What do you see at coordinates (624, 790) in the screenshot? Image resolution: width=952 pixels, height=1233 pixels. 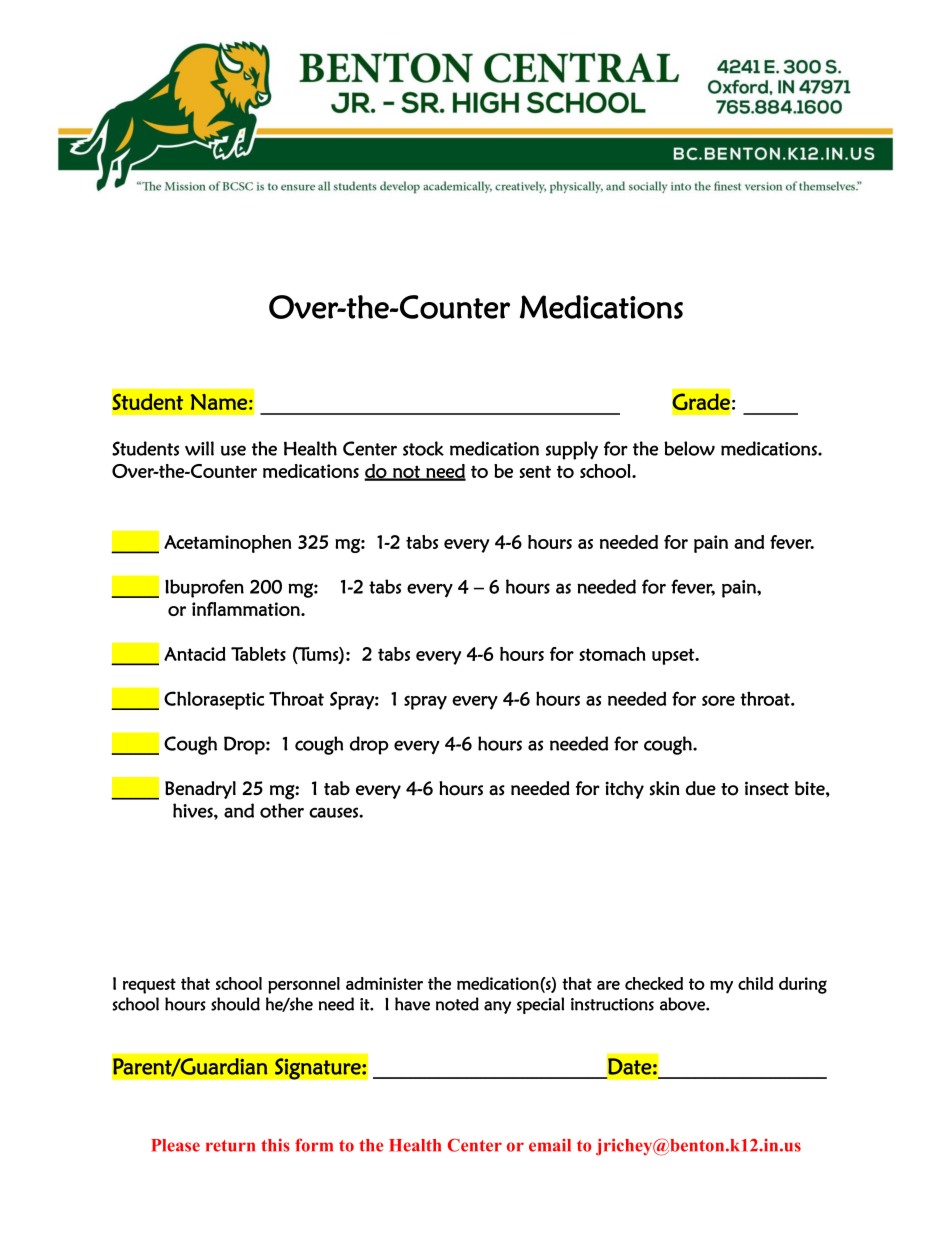 I see `itchy` at bounding box center [624, 790].
